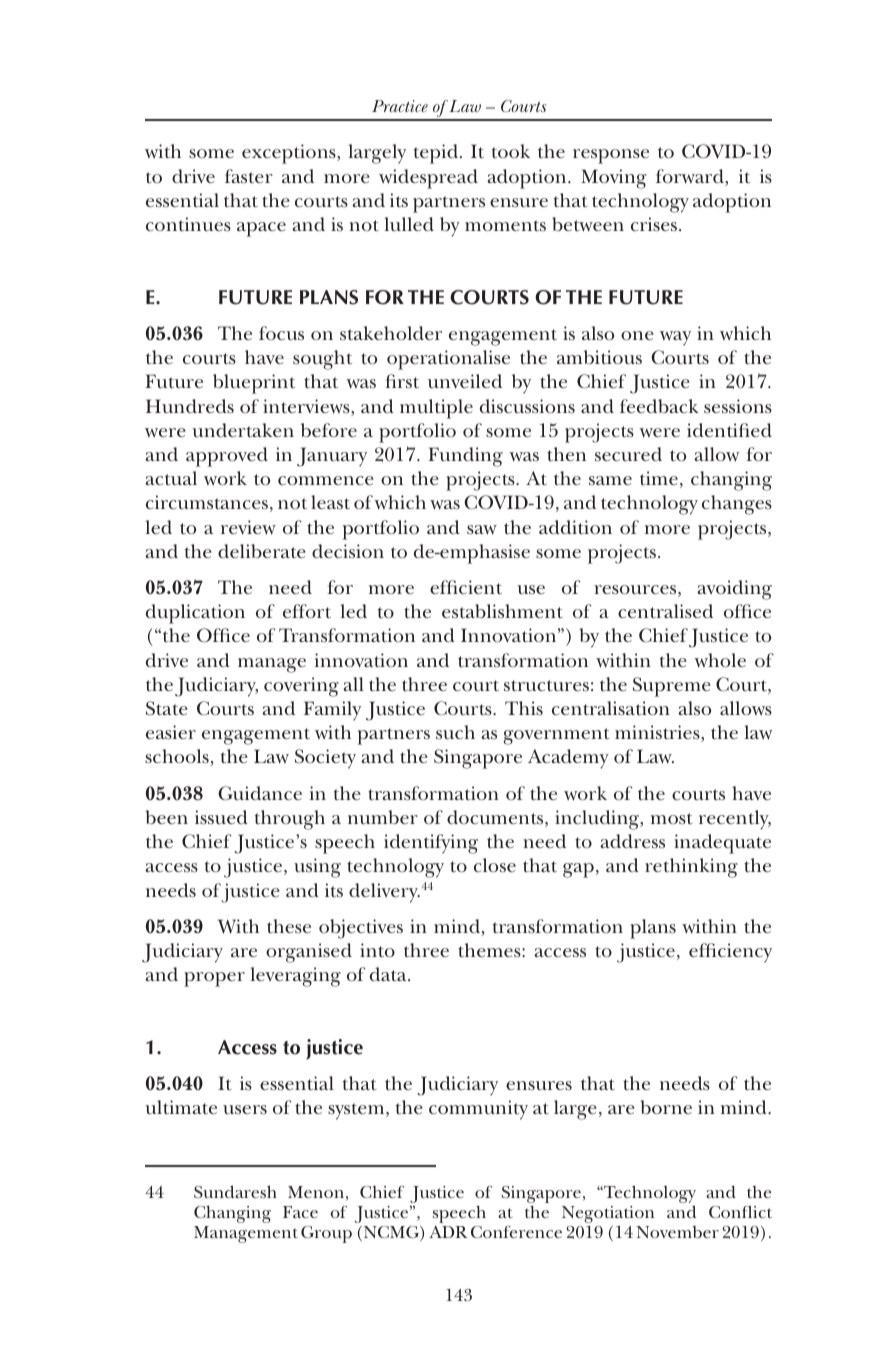  What do you see at coordinates (249, 176) in the document?
I see `faster` at bounding box center [249, 176].
